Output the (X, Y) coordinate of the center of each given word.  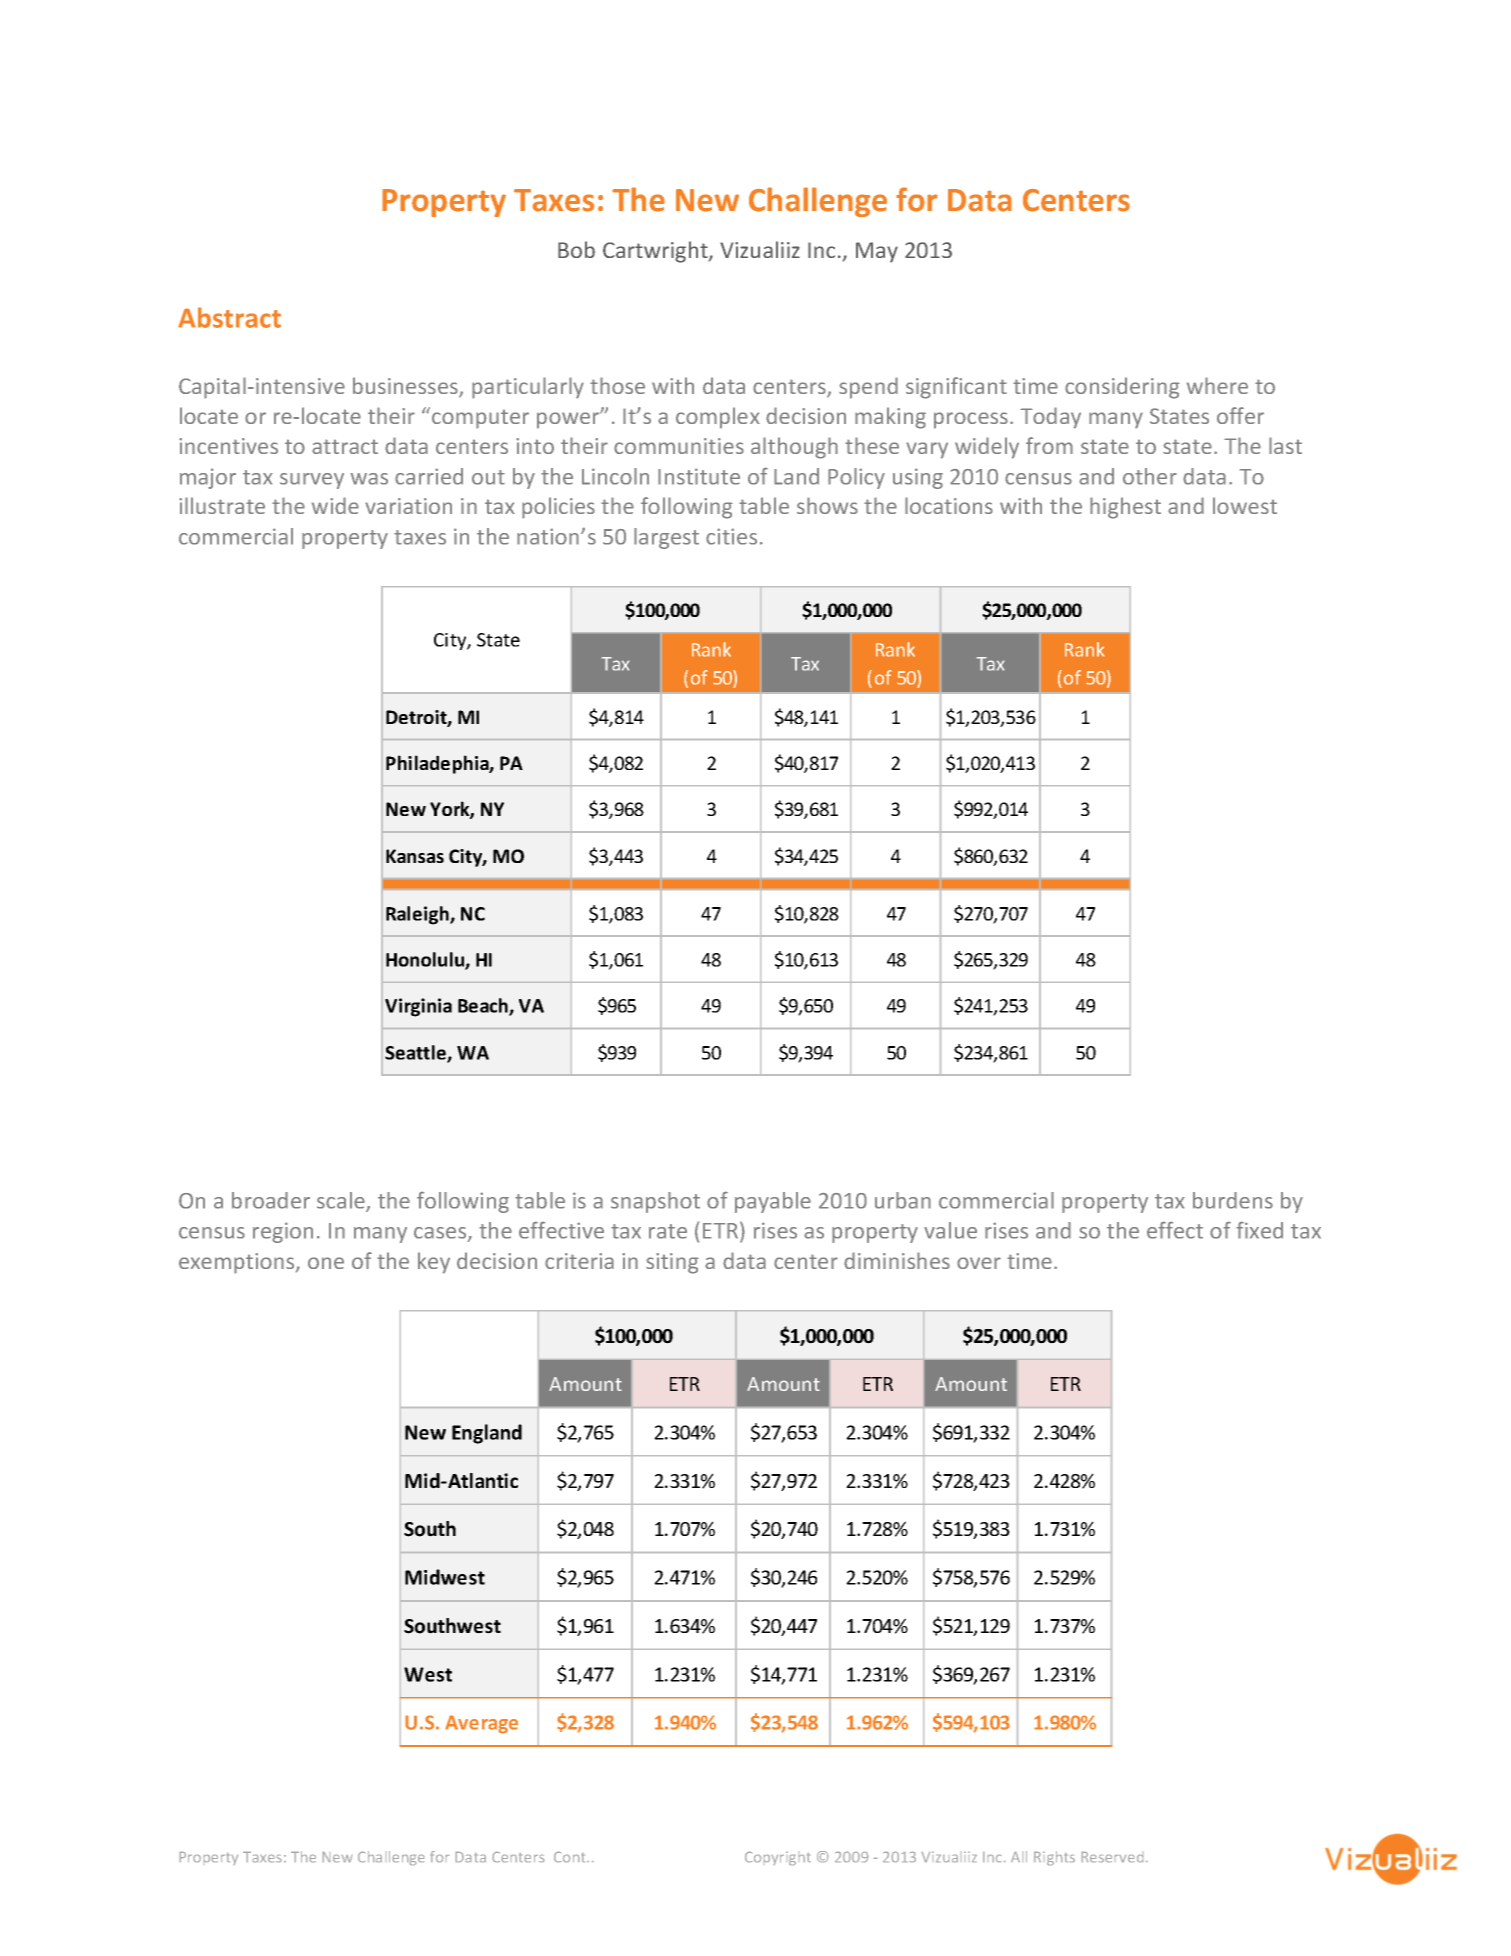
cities (731, 536)
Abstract (229, 317)
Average (481, 1724)
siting (672, 1263)
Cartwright (656, 252)
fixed (1259, 1230)
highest (1125, 508)
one (326, 1263)
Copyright (777, 1858)
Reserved (1112, 1857)
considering (1122, 388)
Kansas (415, 856)
